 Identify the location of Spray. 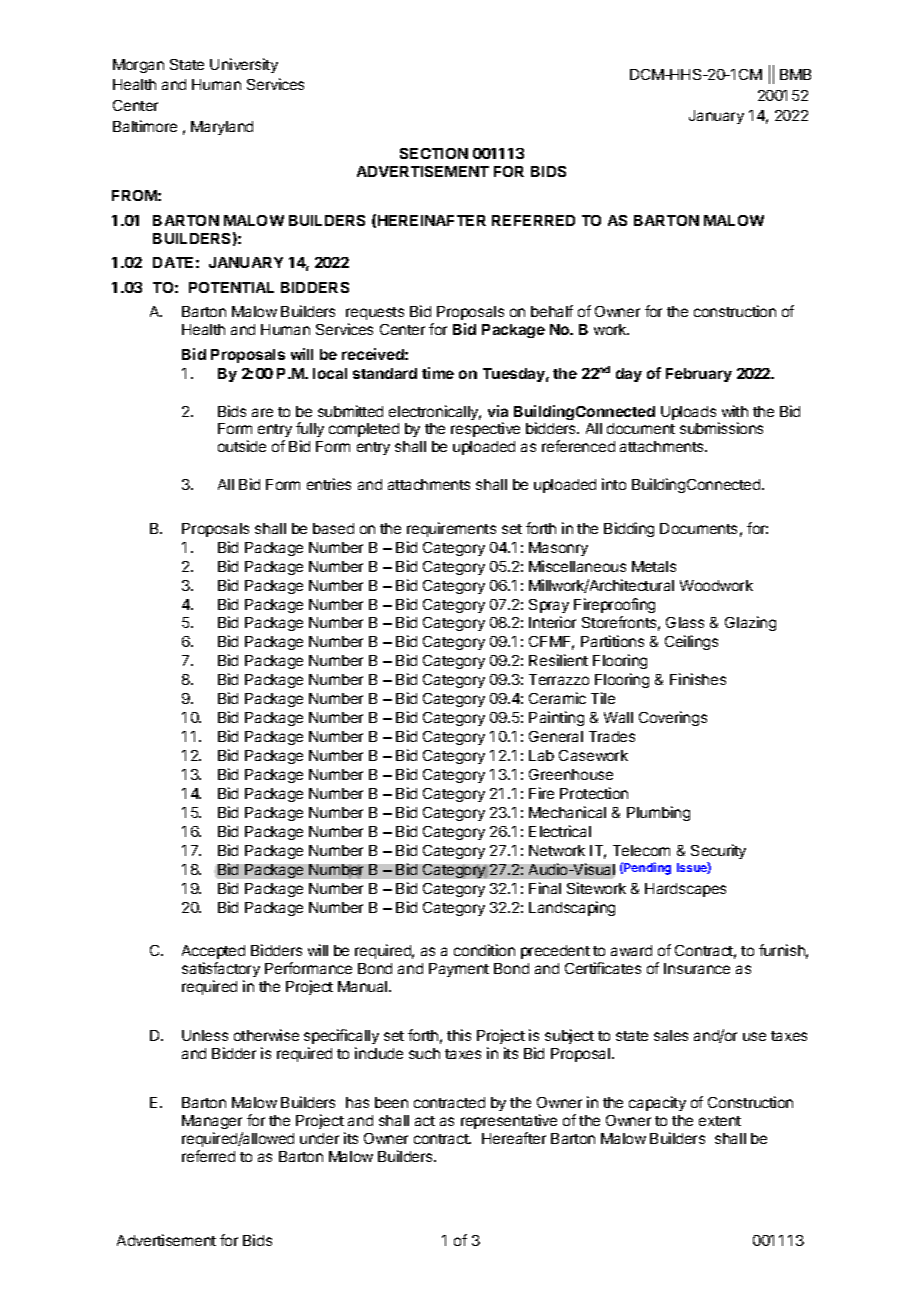
(549, 606).
